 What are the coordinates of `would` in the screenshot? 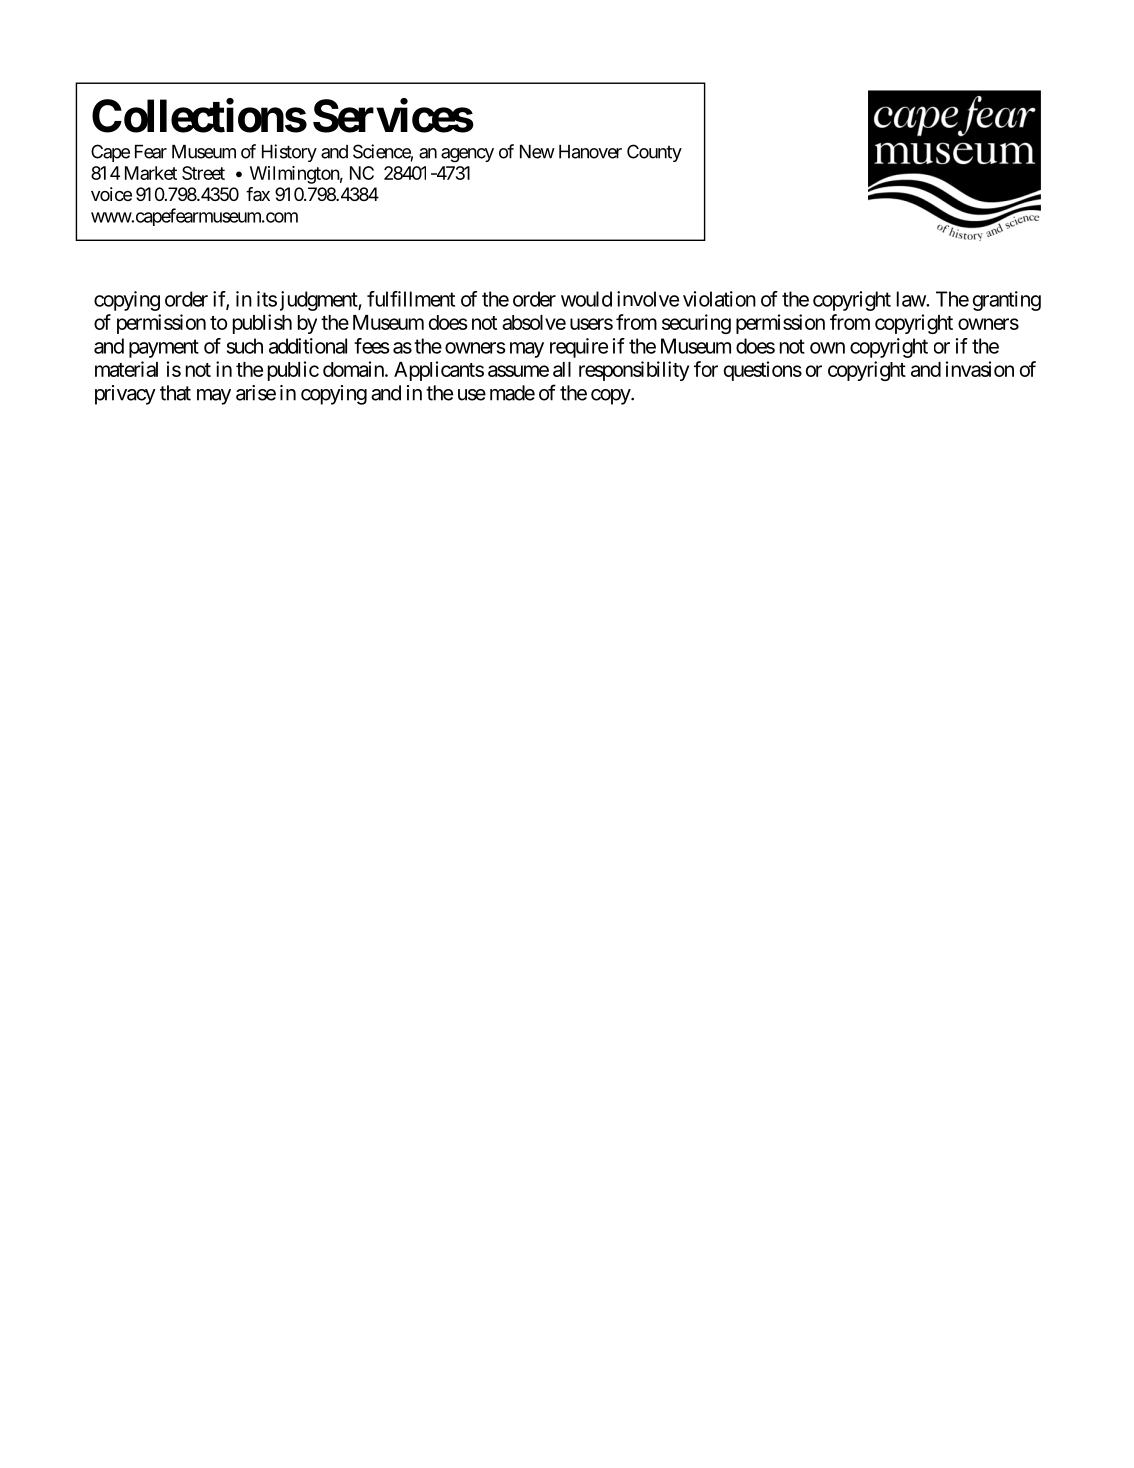 It's located at (586, 299).
